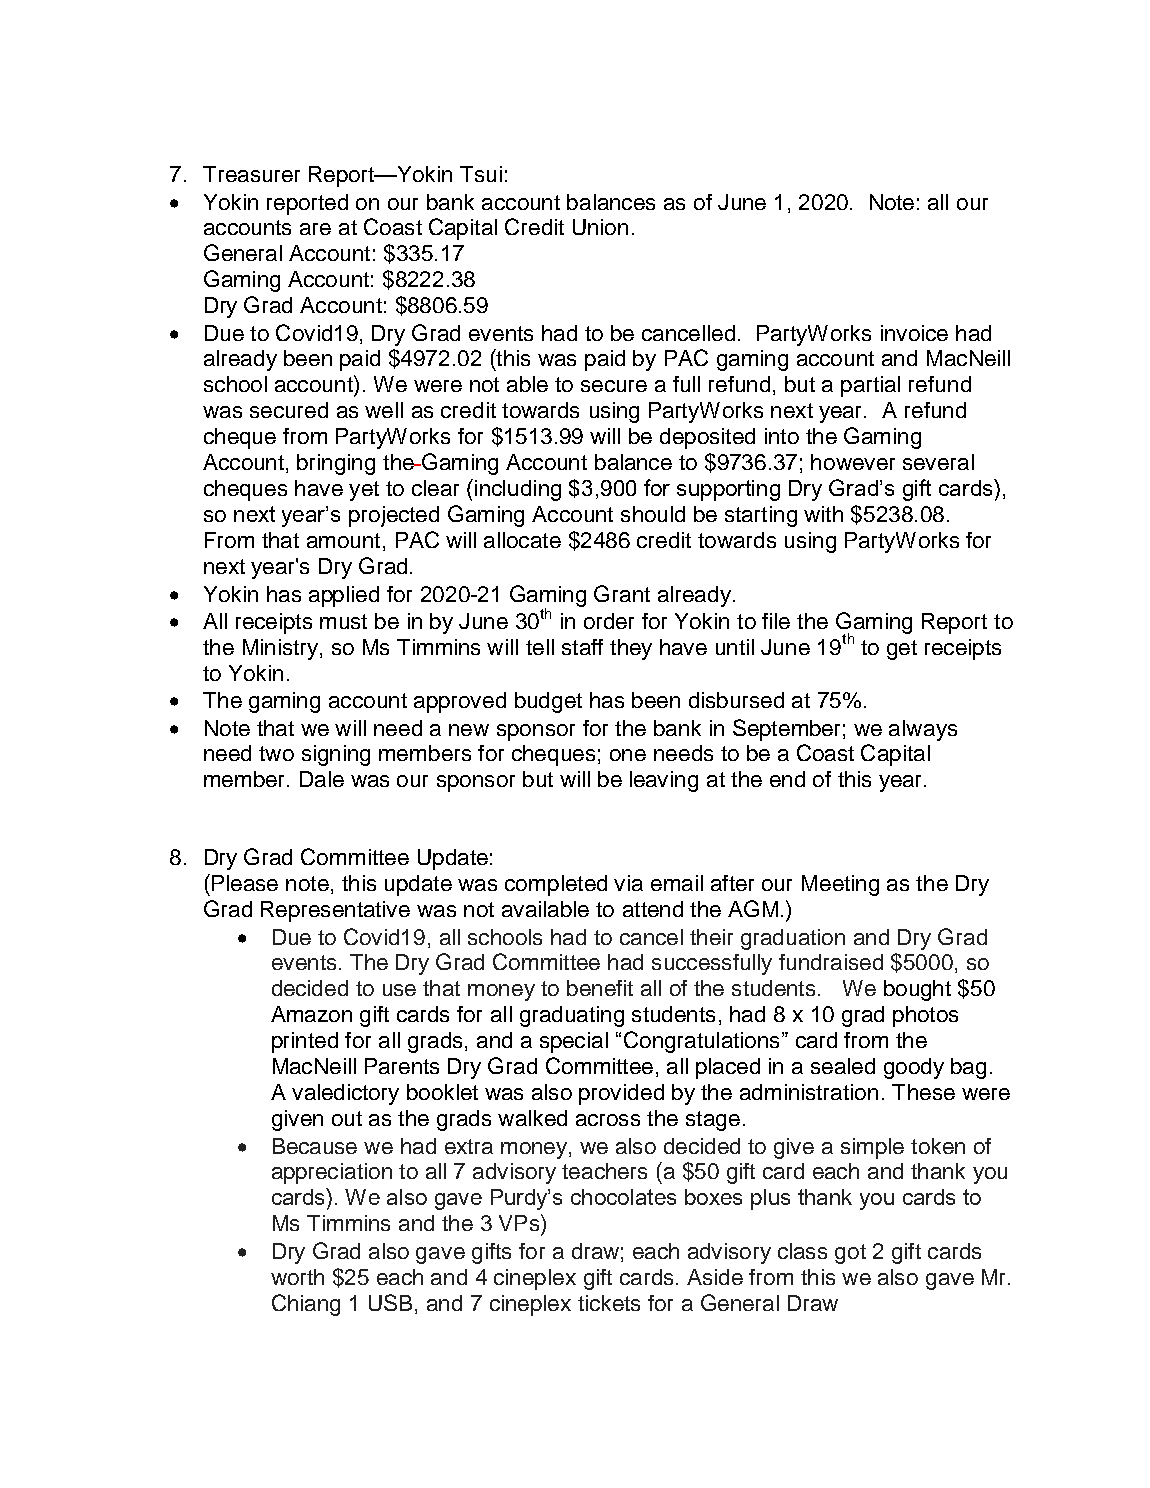  Describe the element at coordinates (297, 1277) in the document. I see `worth` at that location.
